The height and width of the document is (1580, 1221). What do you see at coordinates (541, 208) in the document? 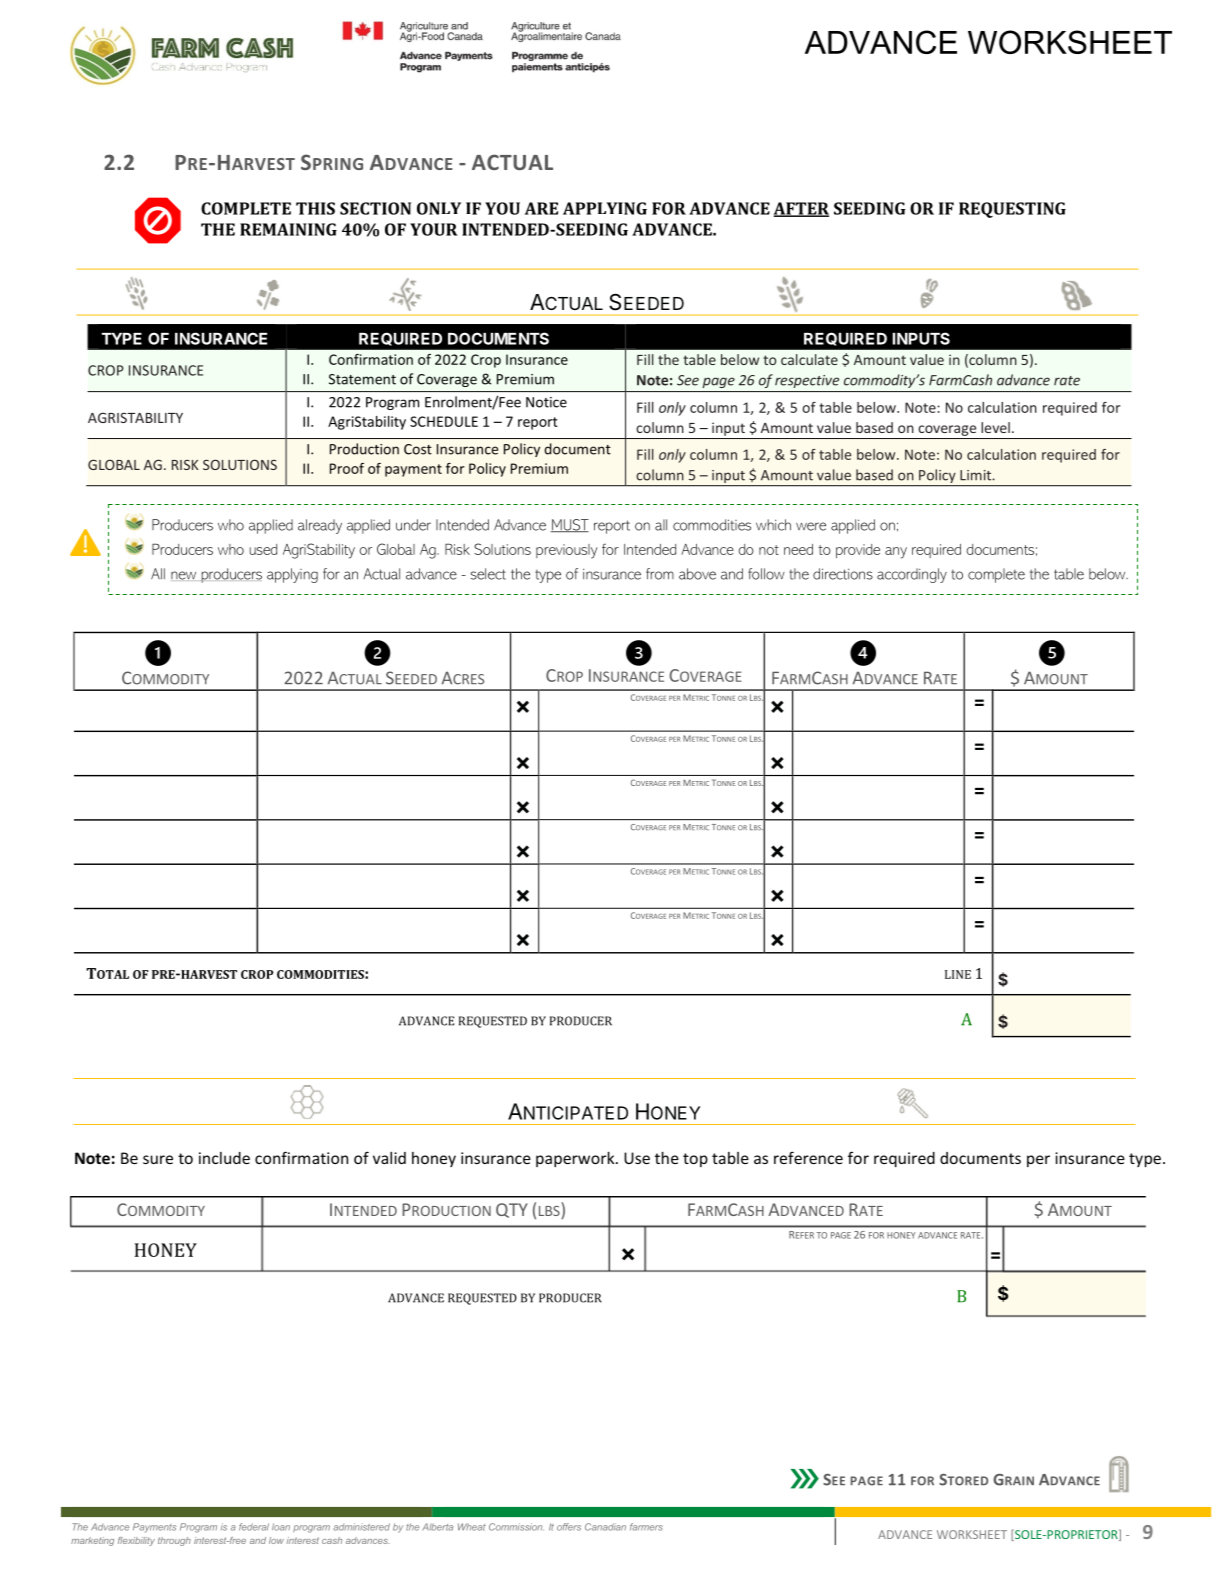
I see `ARE` at bounding box center [541, 208].
